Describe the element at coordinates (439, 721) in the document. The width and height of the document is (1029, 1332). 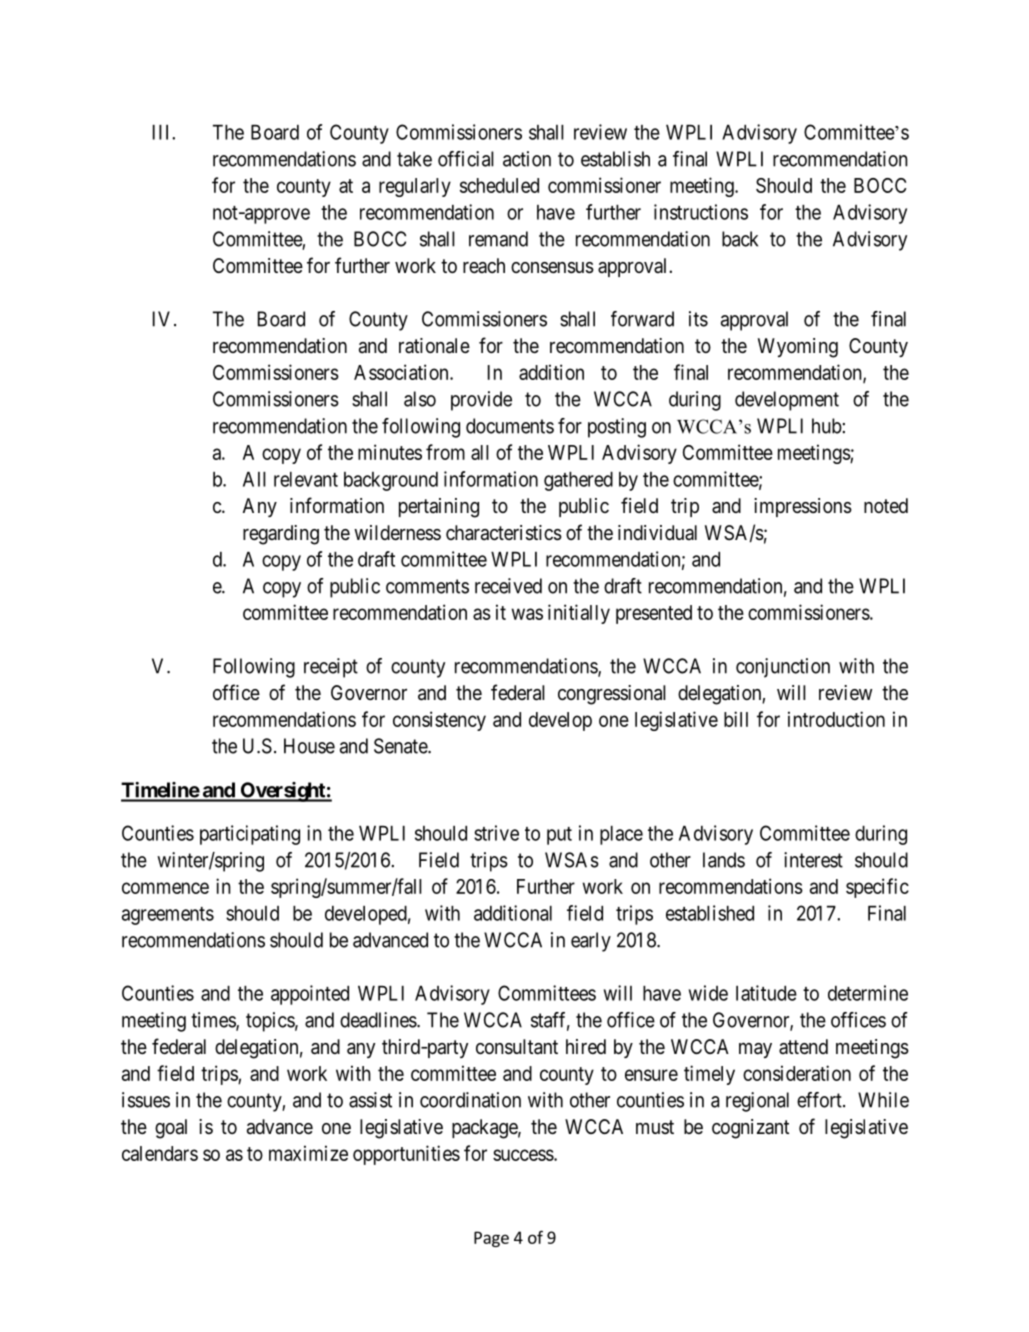
I see `consistency` at that location.
